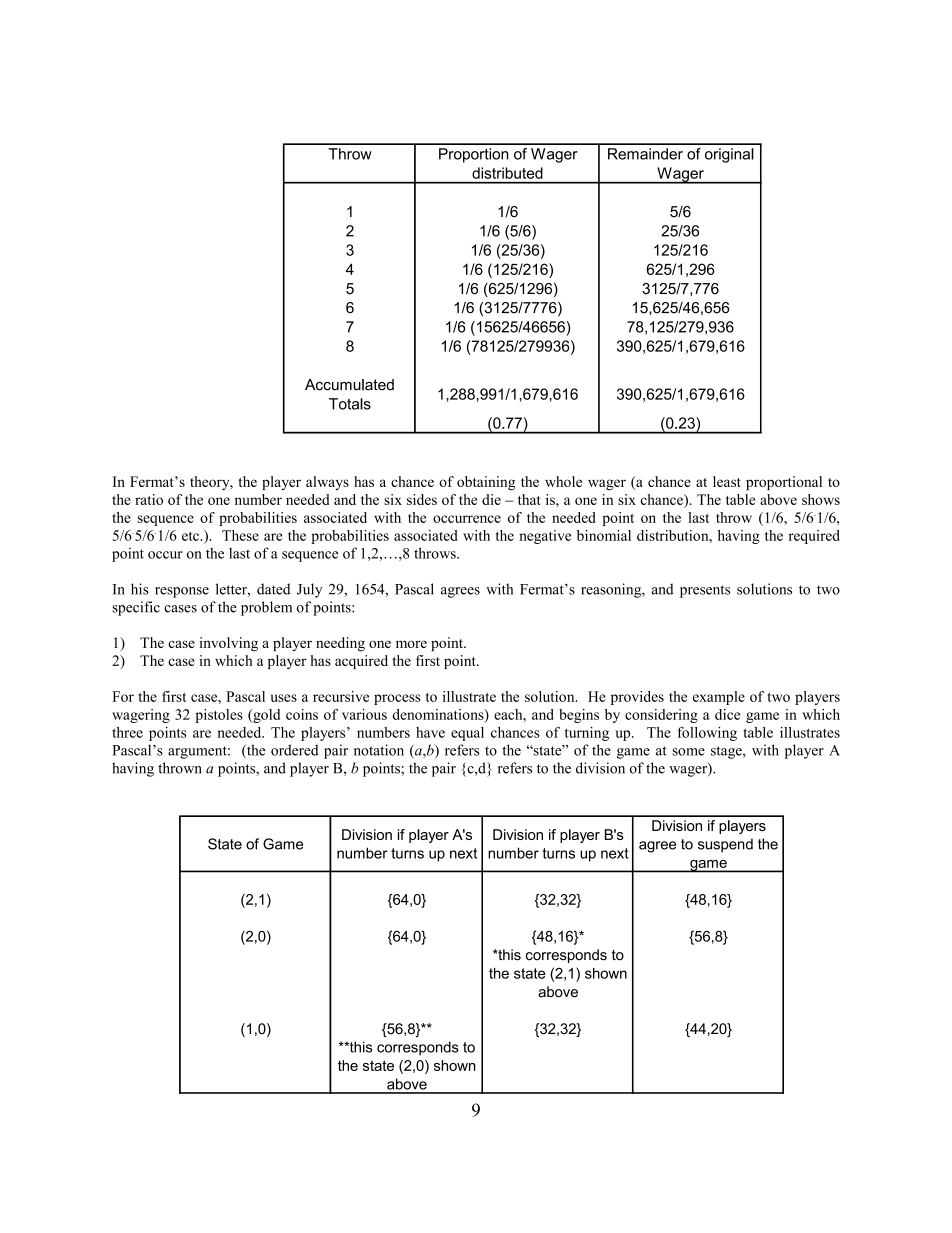 This page has height=1233, width=952. Describe the element at coordinates (727, 481) in the page. I see `least` at that location.
